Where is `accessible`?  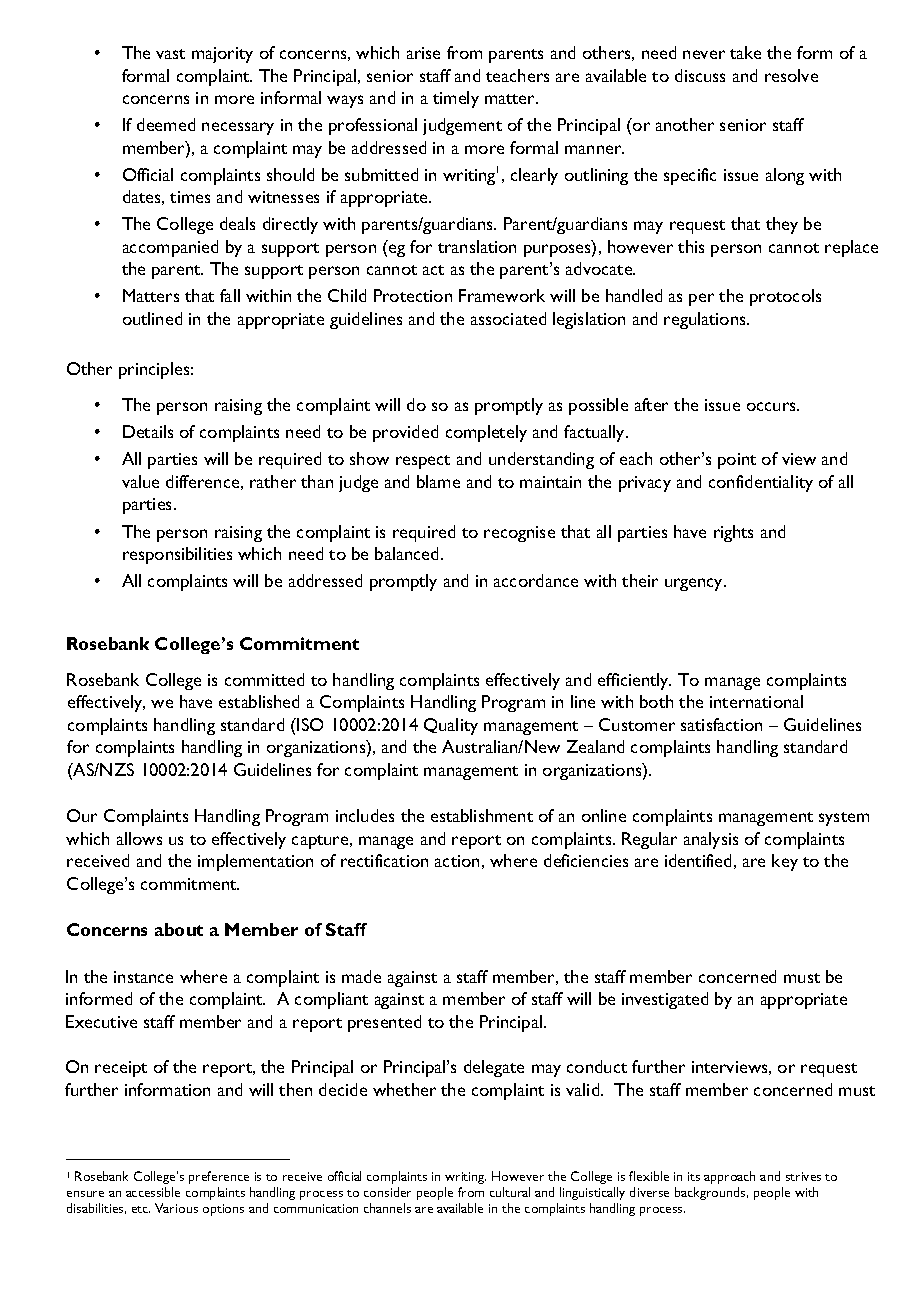
accessible is located at coordinates (153, 1192).
